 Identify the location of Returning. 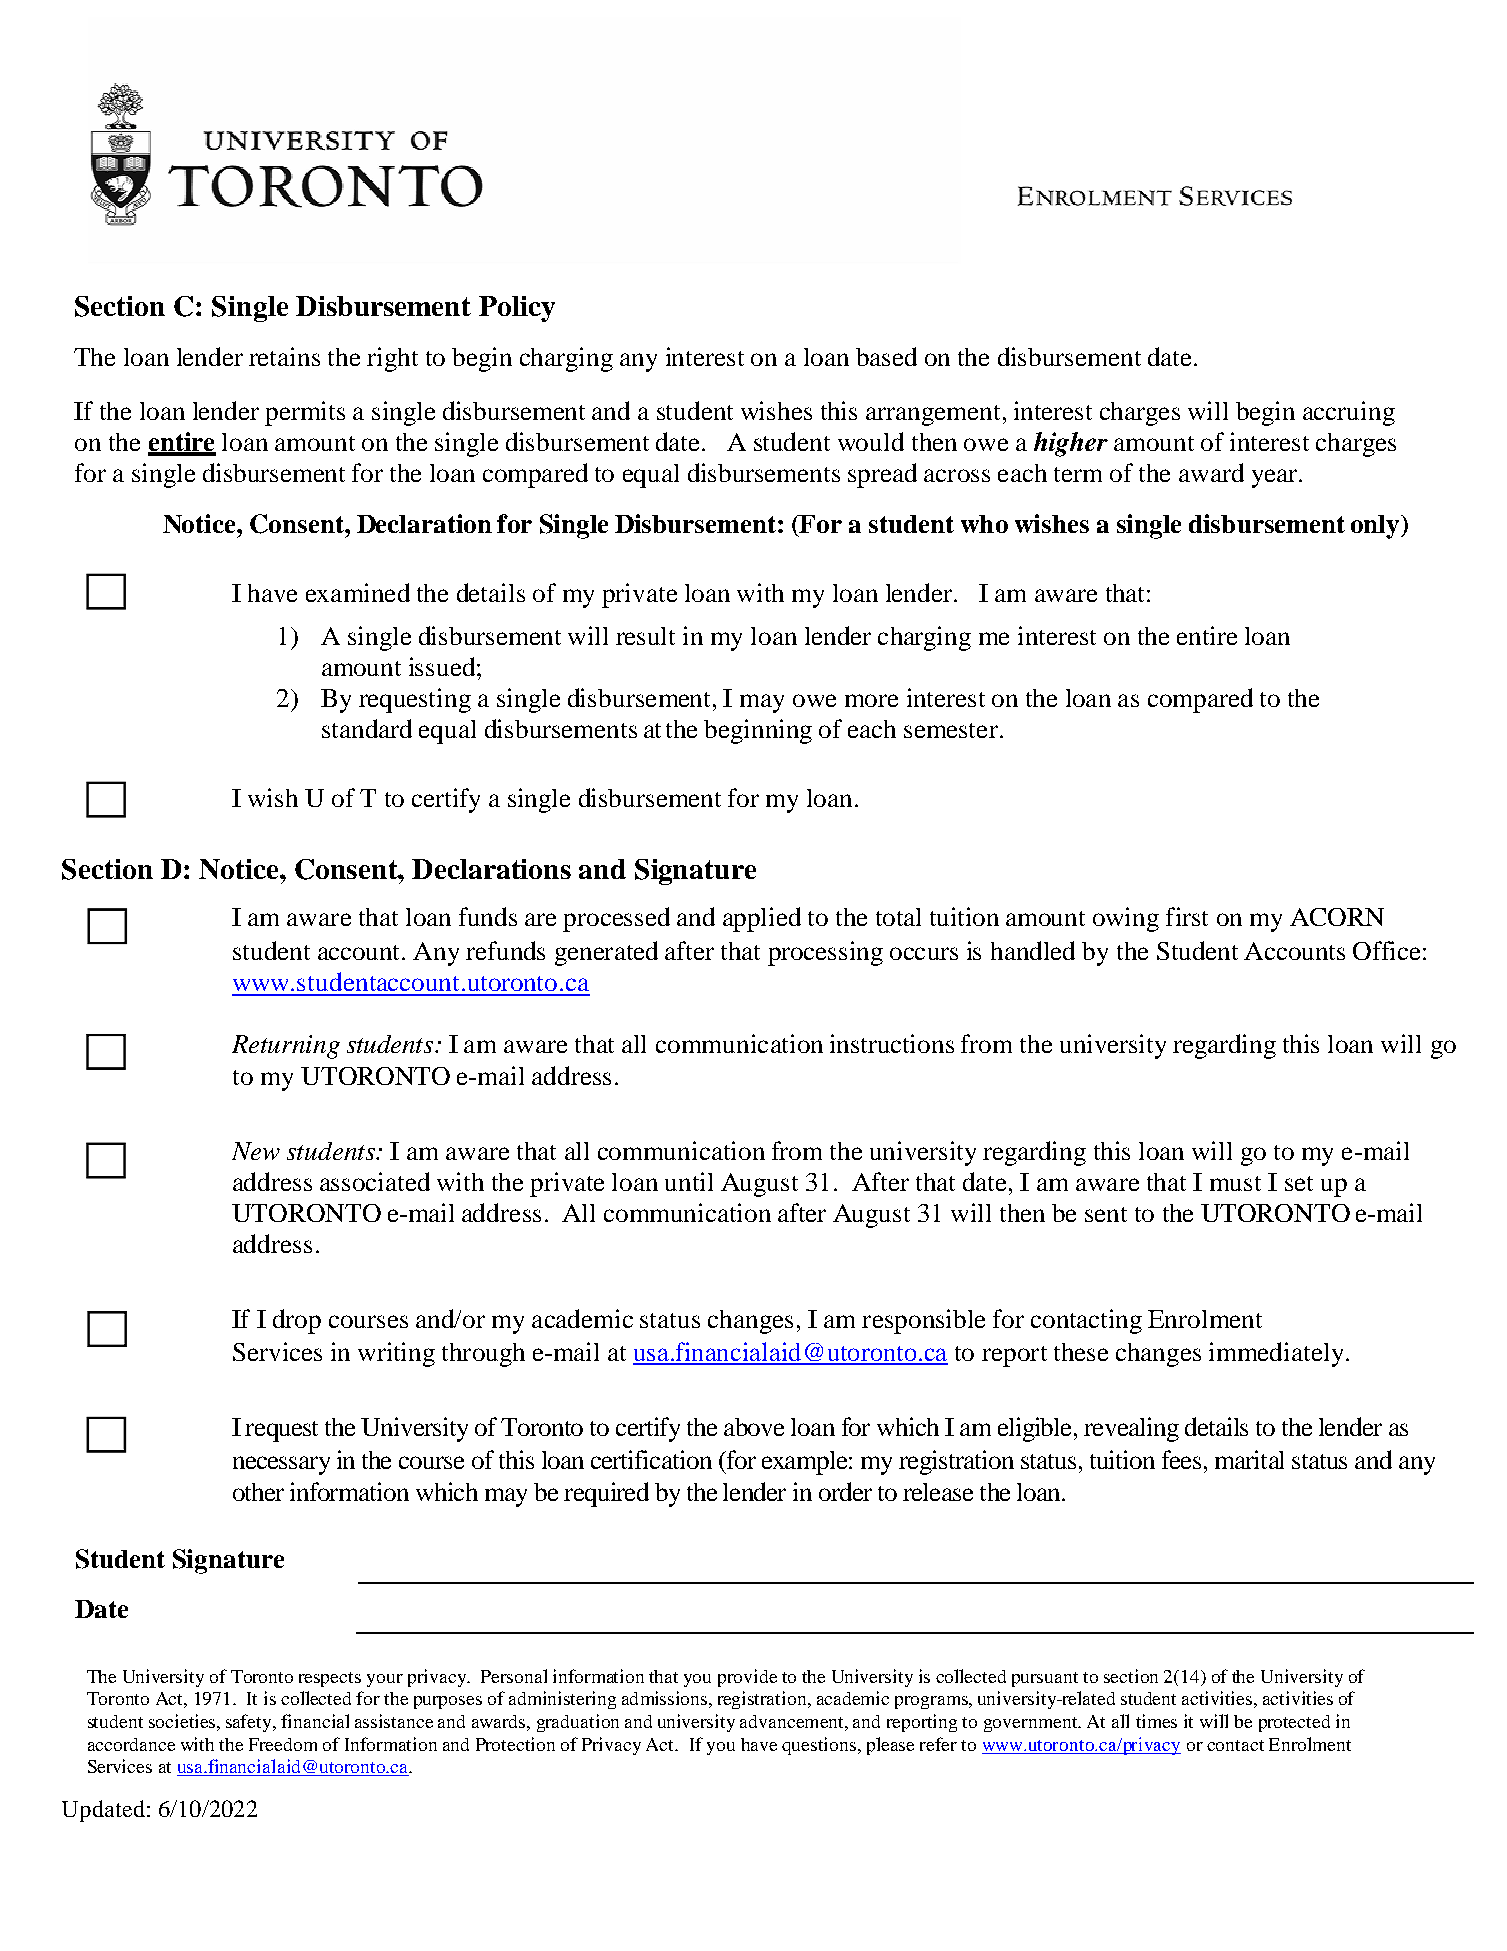
(286, 1047).
